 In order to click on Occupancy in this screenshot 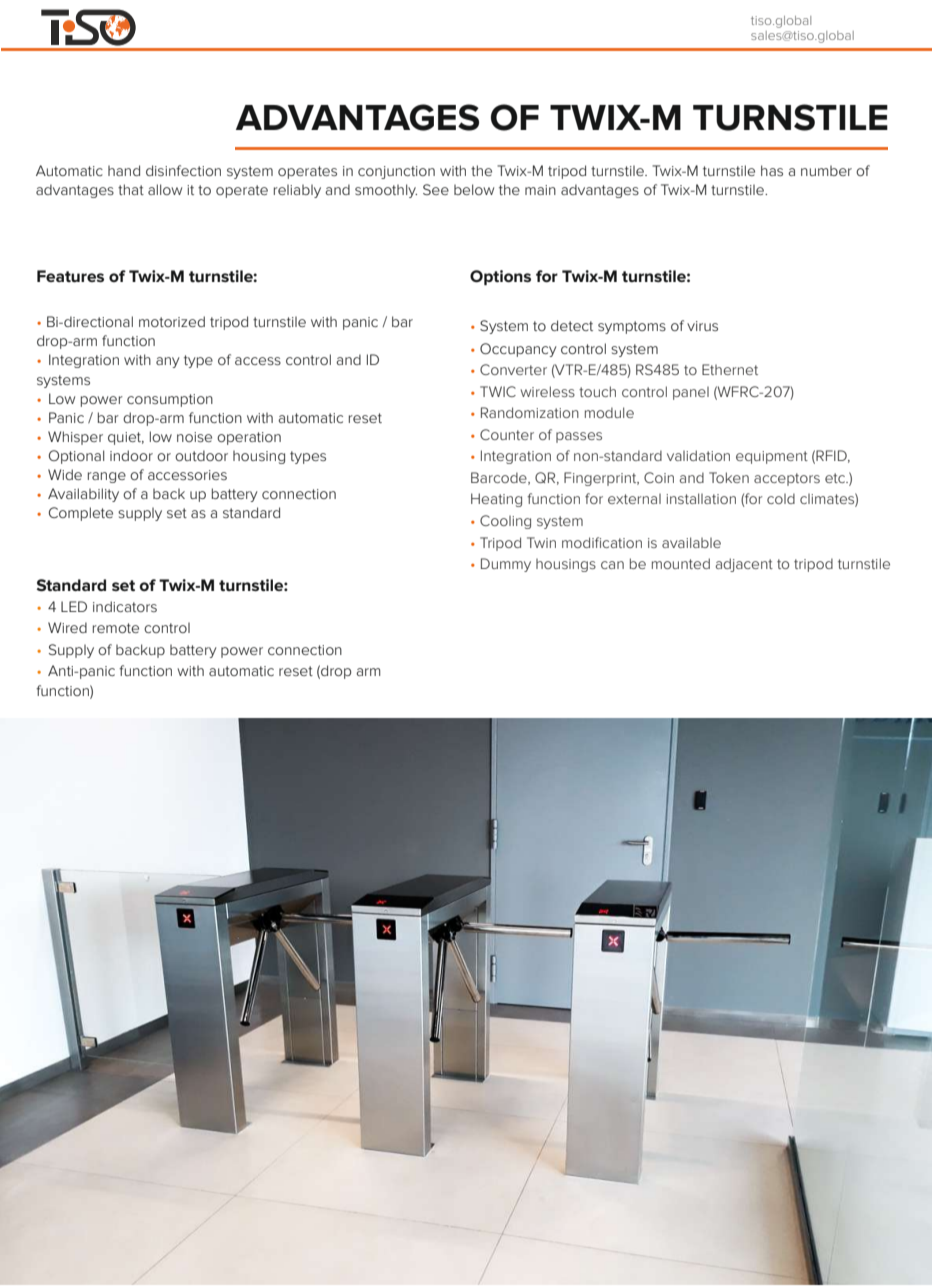, I will do `click(518, 350)`.
